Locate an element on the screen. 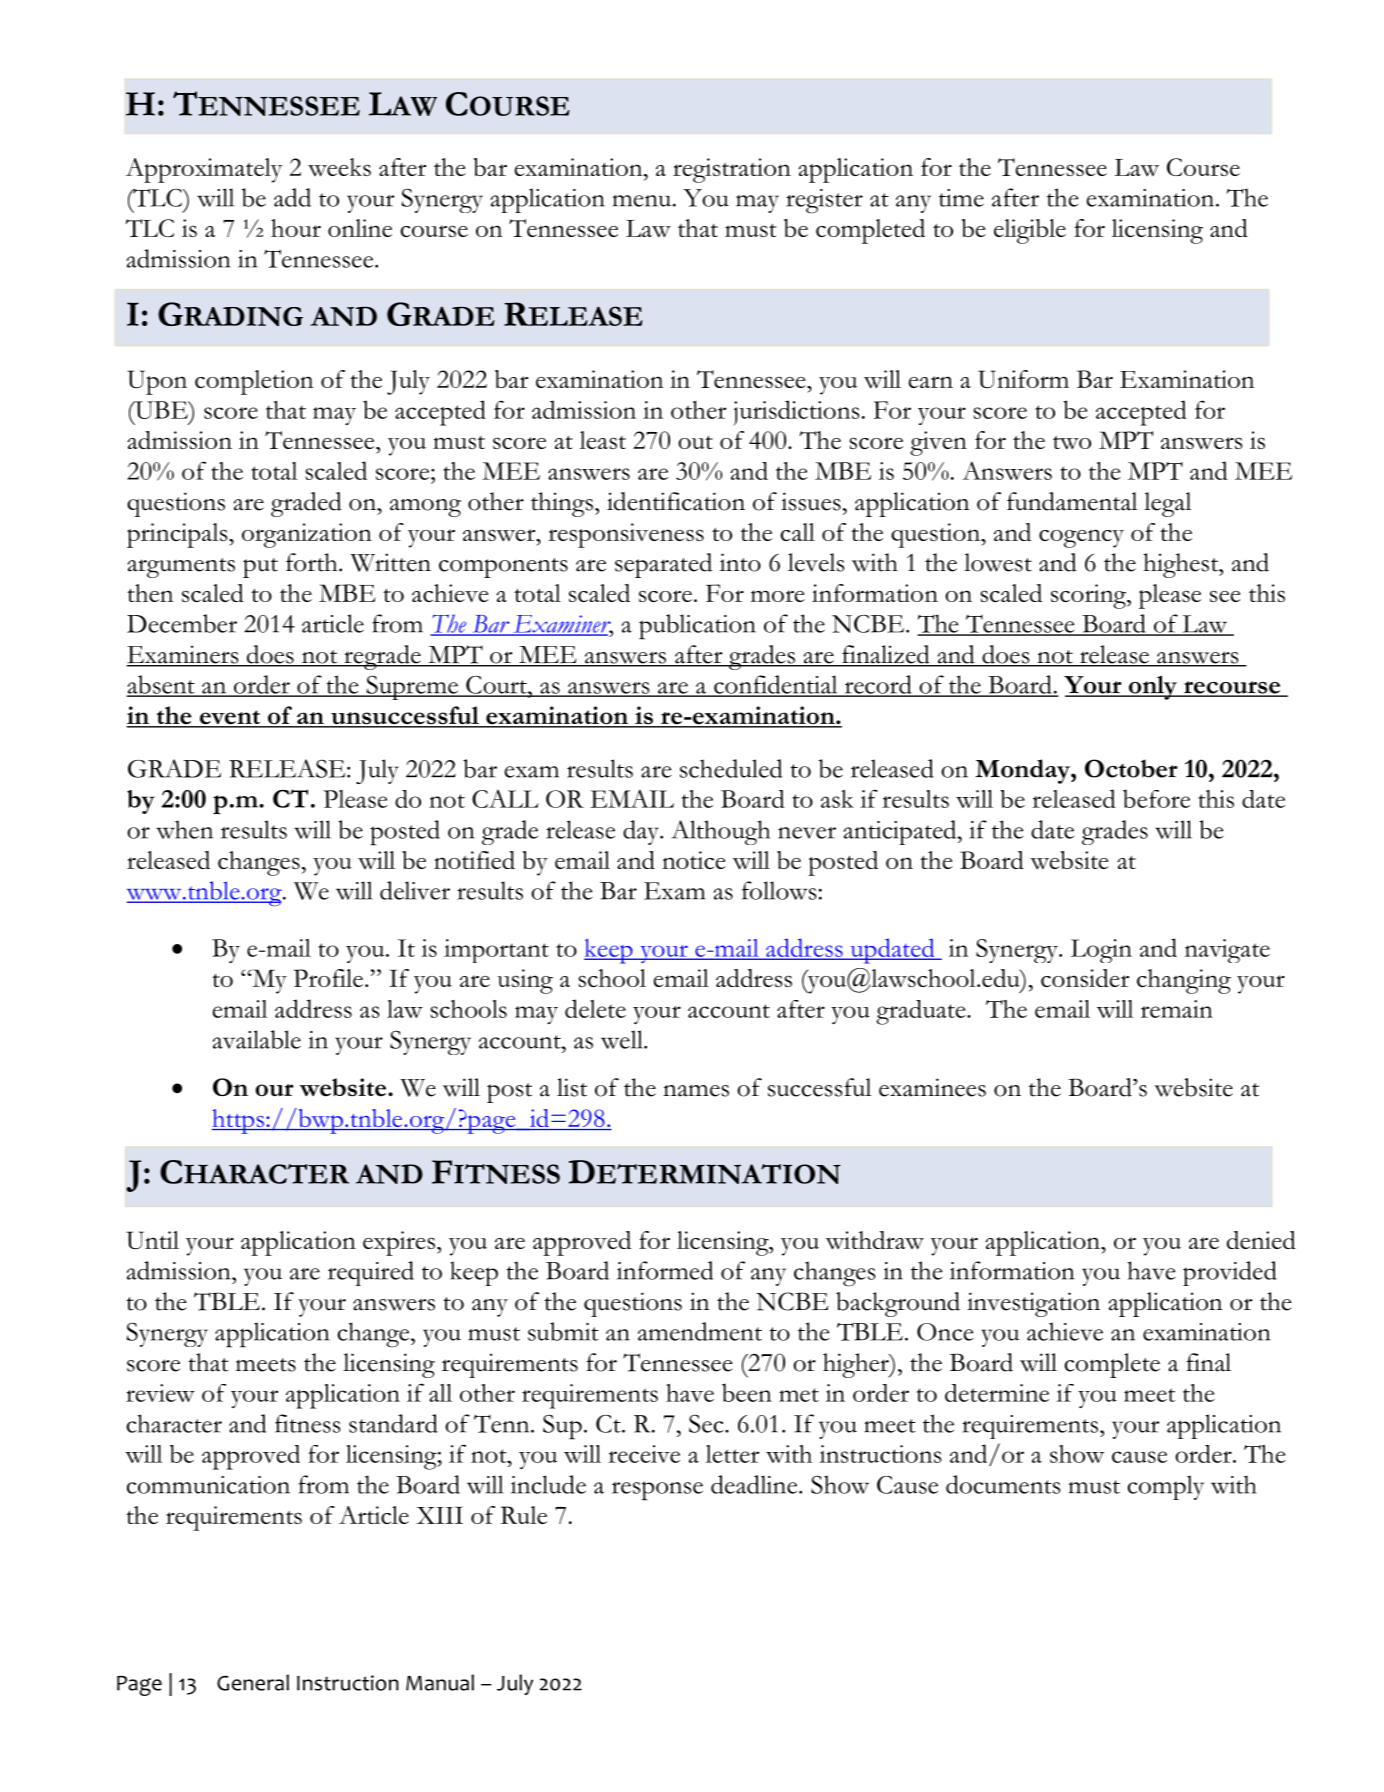 This screenshot has height=1792, width=1384. names is located at coordinates (696, 1090).
